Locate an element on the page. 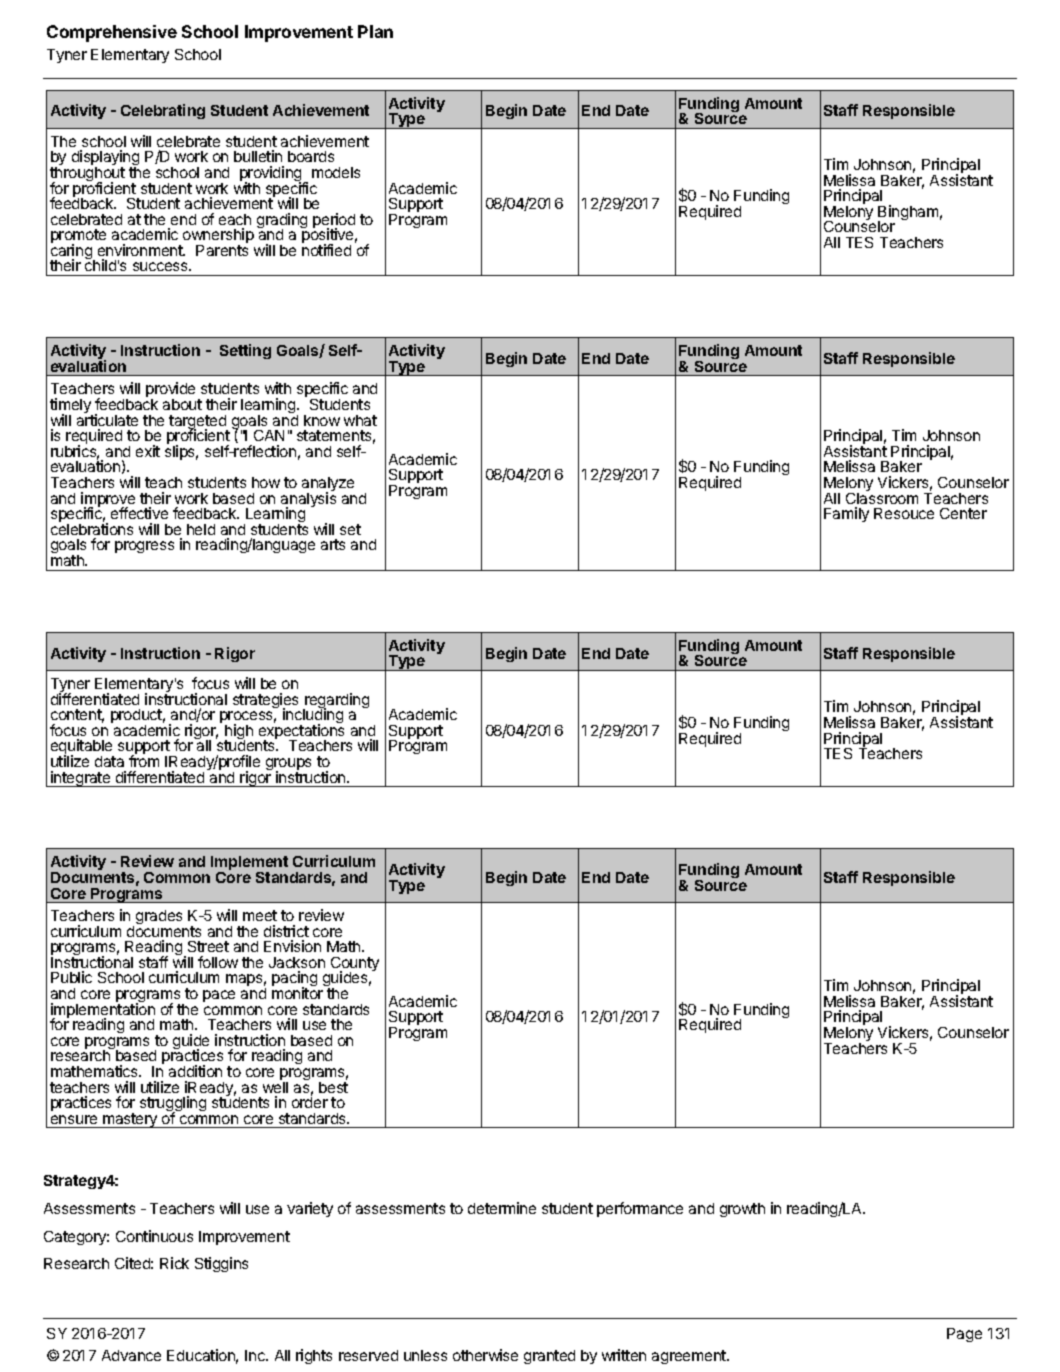 The image size is (1060, 1372). effective is located at coordinates (139, 513).
